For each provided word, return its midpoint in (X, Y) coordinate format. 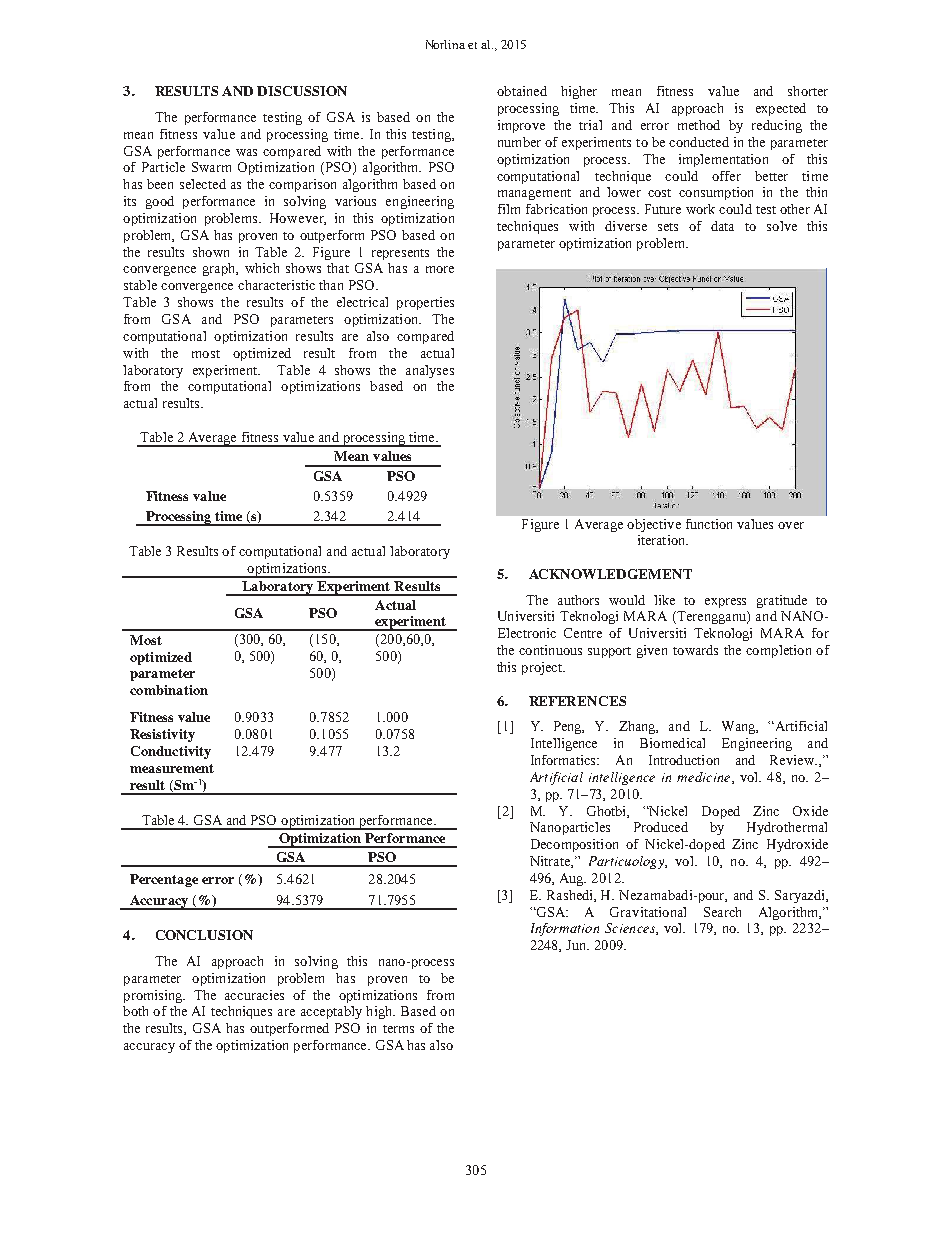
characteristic (276, 285)
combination (169, 690)
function (709, 524)
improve (521, 126)
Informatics (565, 760)
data (722, 226)
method (699, 125)
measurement (172, 768)
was (246, 152)
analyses (430, 371)
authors (578, 600)
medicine (705, 778)
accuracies (254, 995)
